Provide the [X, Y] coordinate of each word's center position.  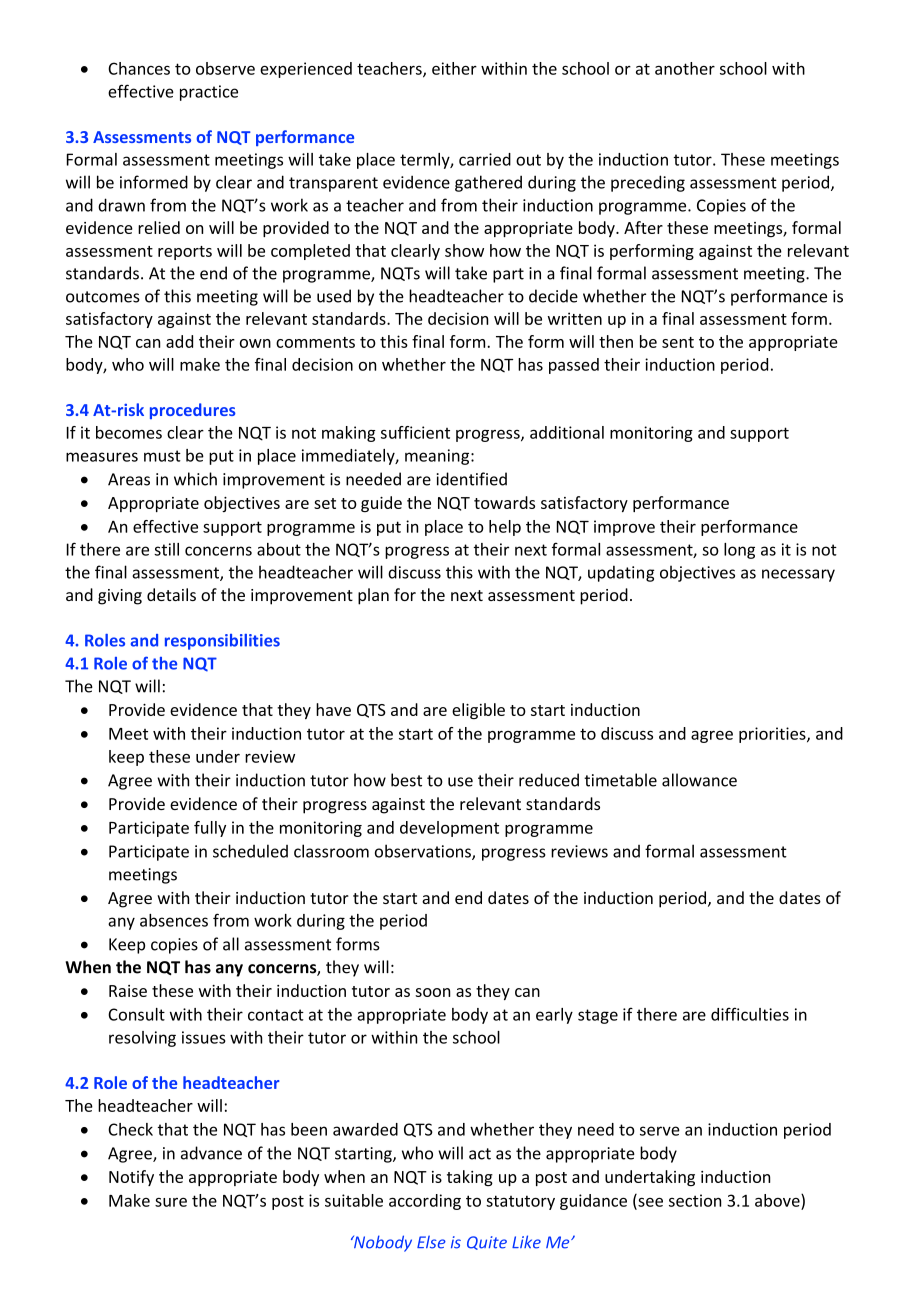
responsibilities [222, 642]
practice [209, 93]
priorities [773, 735]
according [425, 1202]
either [454, 68]
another [685, 68]
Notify [131, 1178]
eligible [478, 711]
